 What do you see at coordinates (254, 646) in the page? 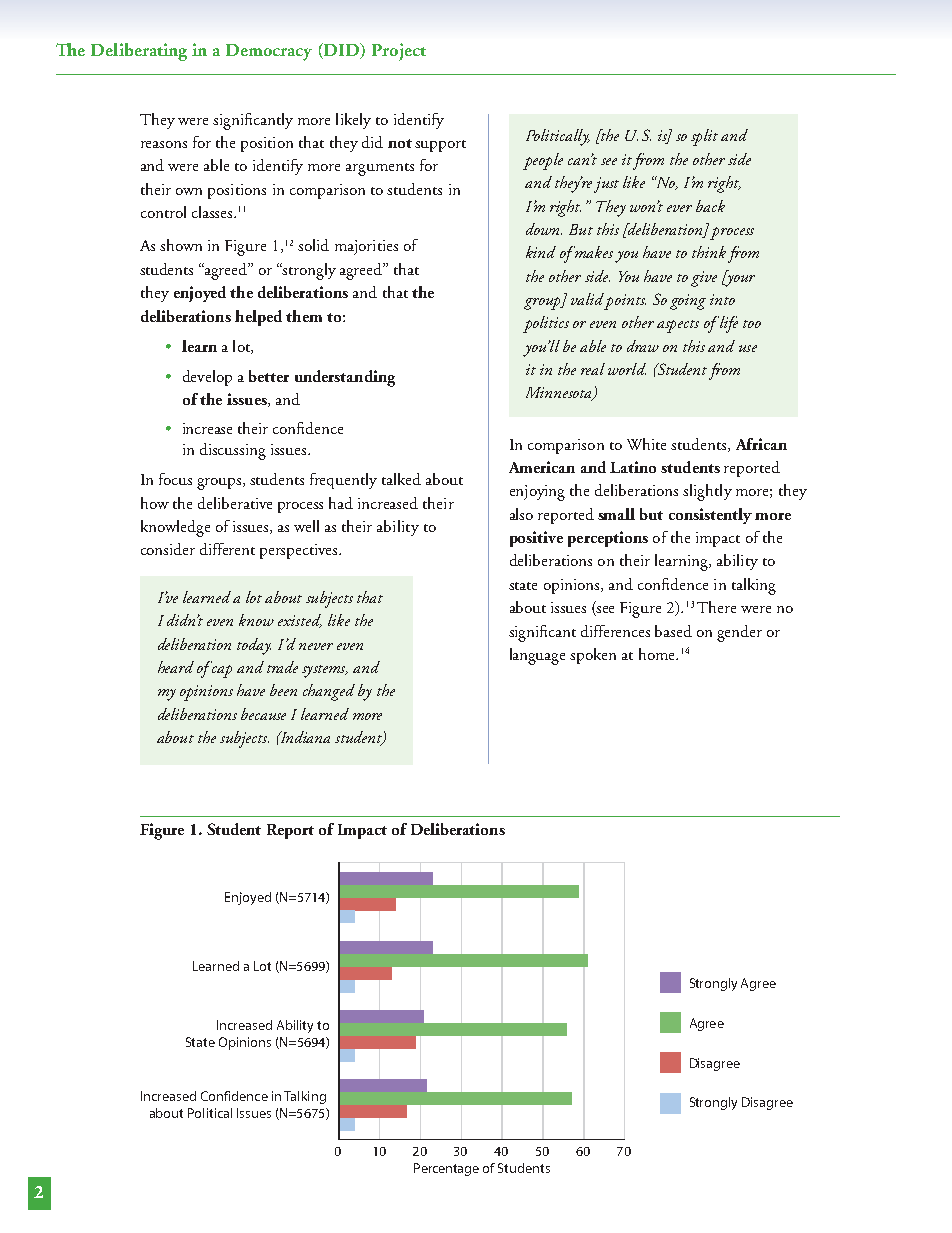
I see `today` at bounding box center [254, 646].
